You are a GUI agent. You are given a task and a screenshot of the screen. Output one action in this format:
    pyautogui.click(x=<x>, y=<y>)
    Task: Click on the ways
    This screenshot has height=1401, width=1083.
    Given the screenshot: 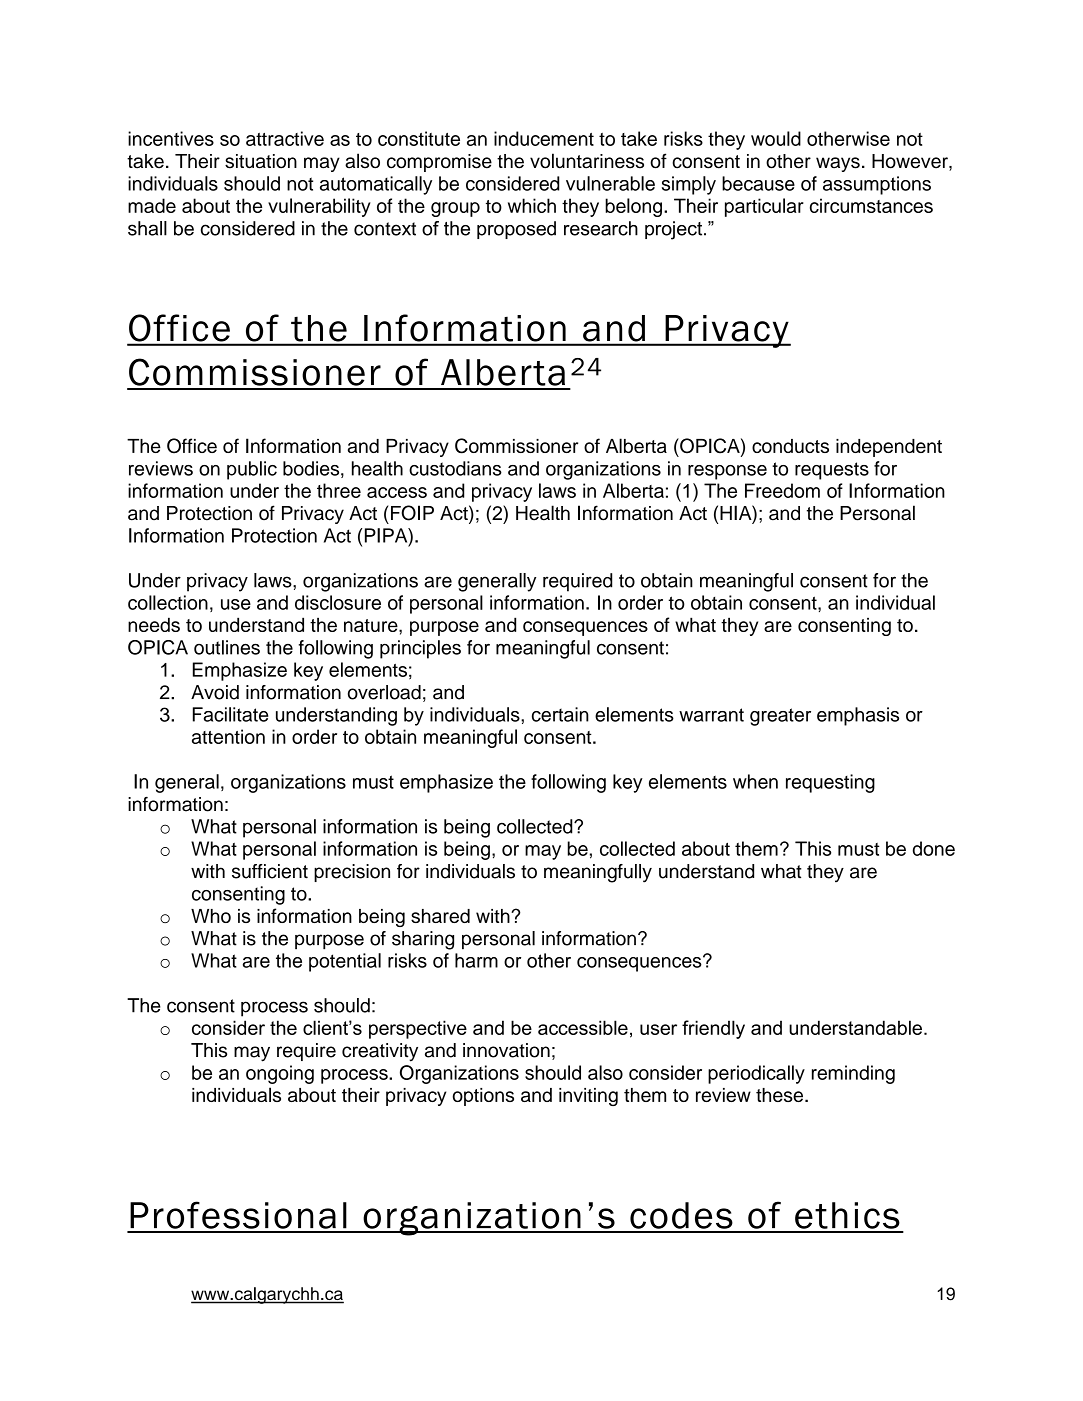 What is the action you would take?
    pyautogui.click(x=838, y=164)
